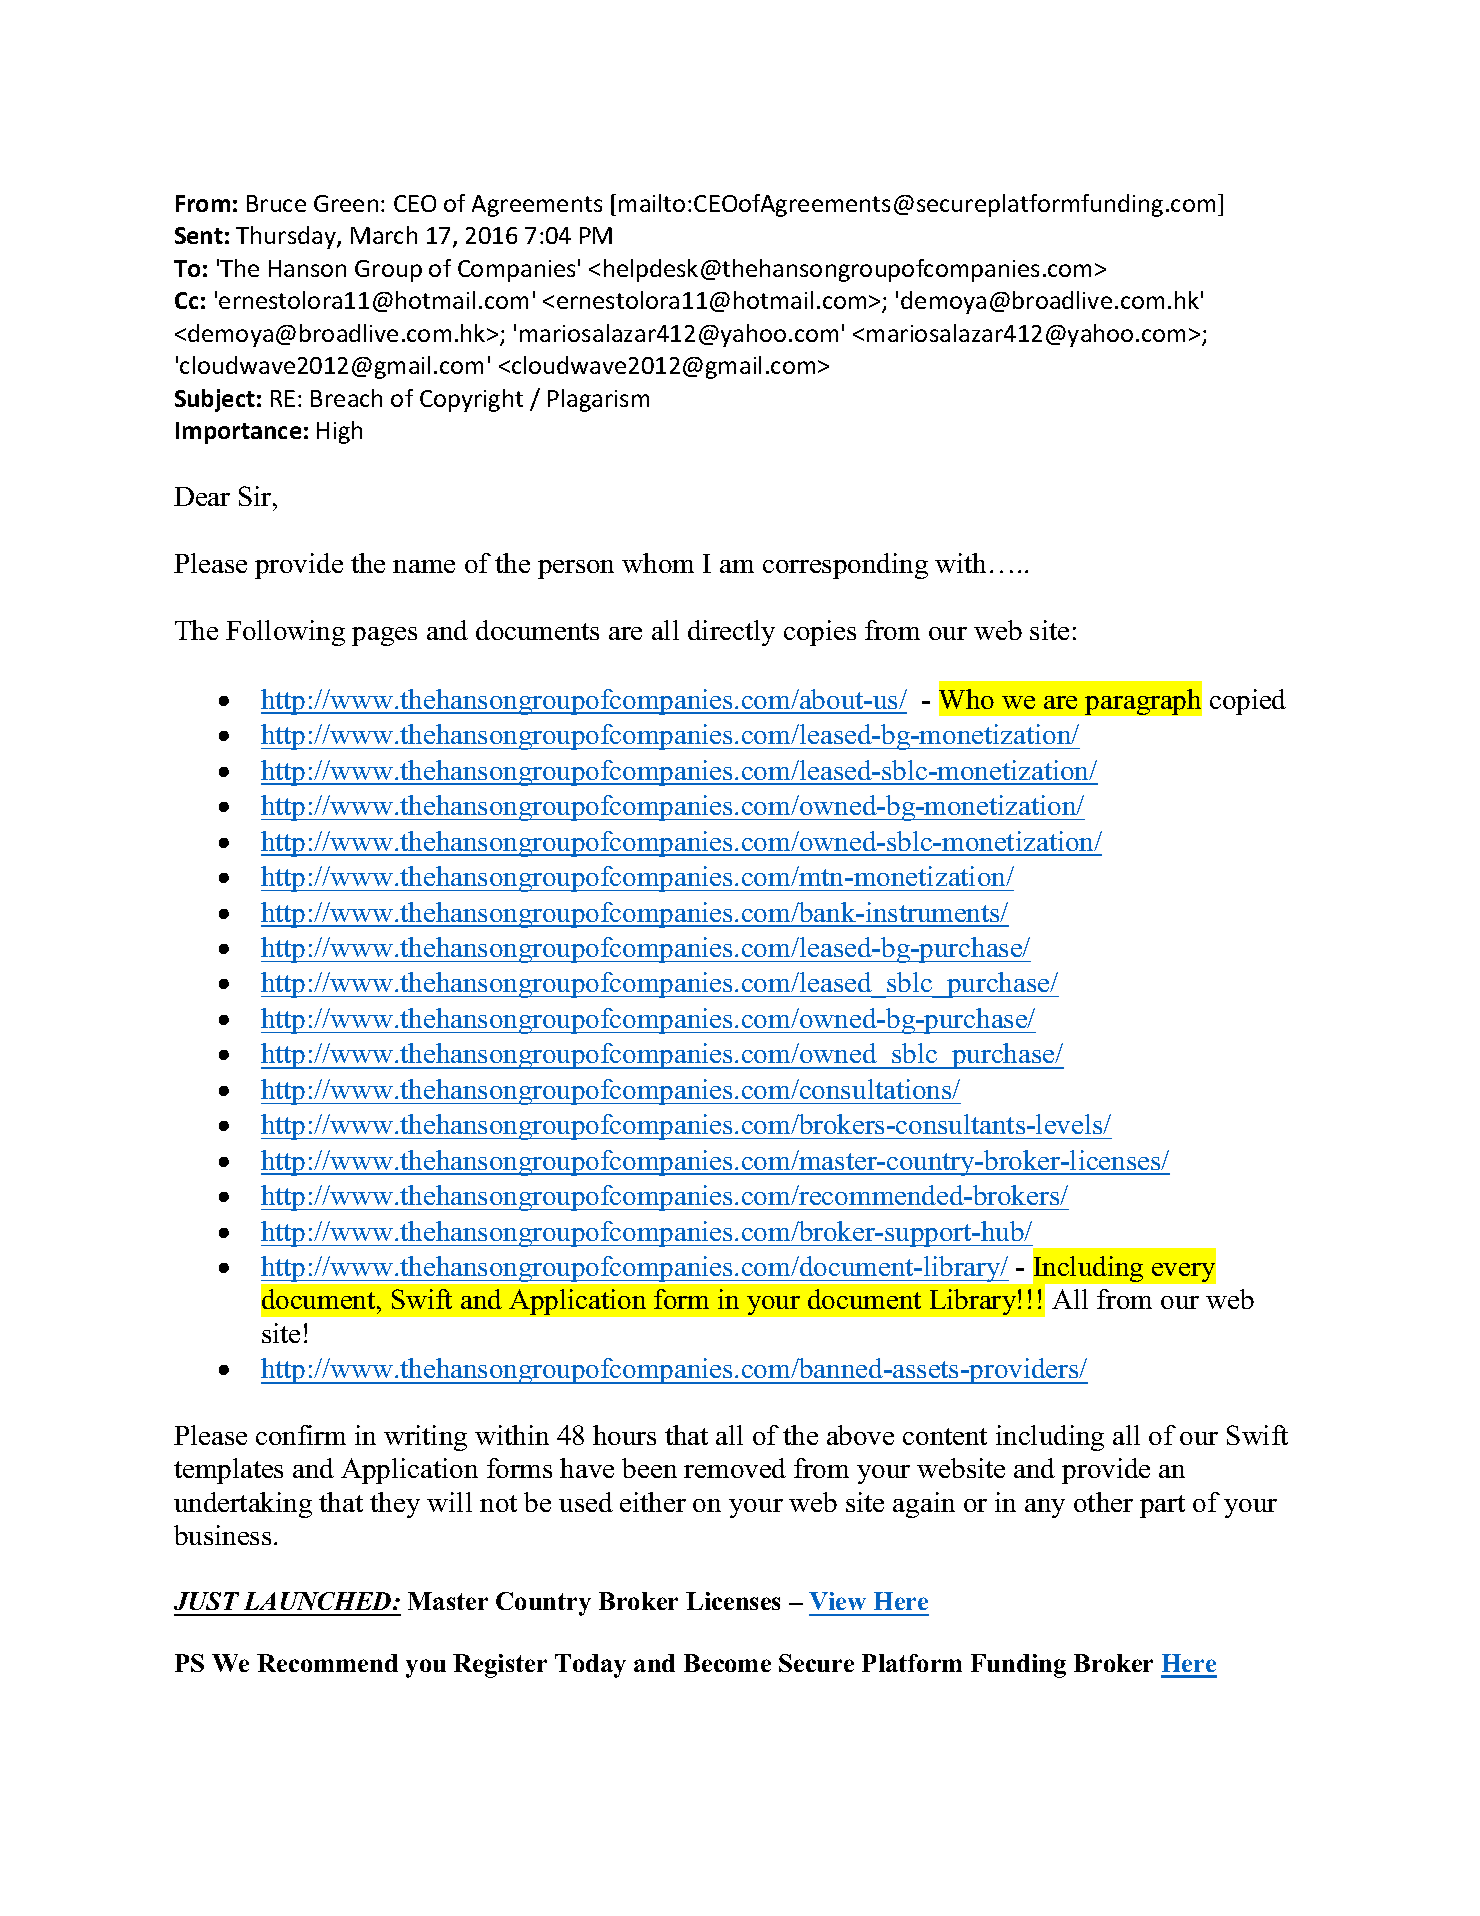  Describe the element at coordinates (287, 237) in the screenshot. I see `Thursday` at that location.
